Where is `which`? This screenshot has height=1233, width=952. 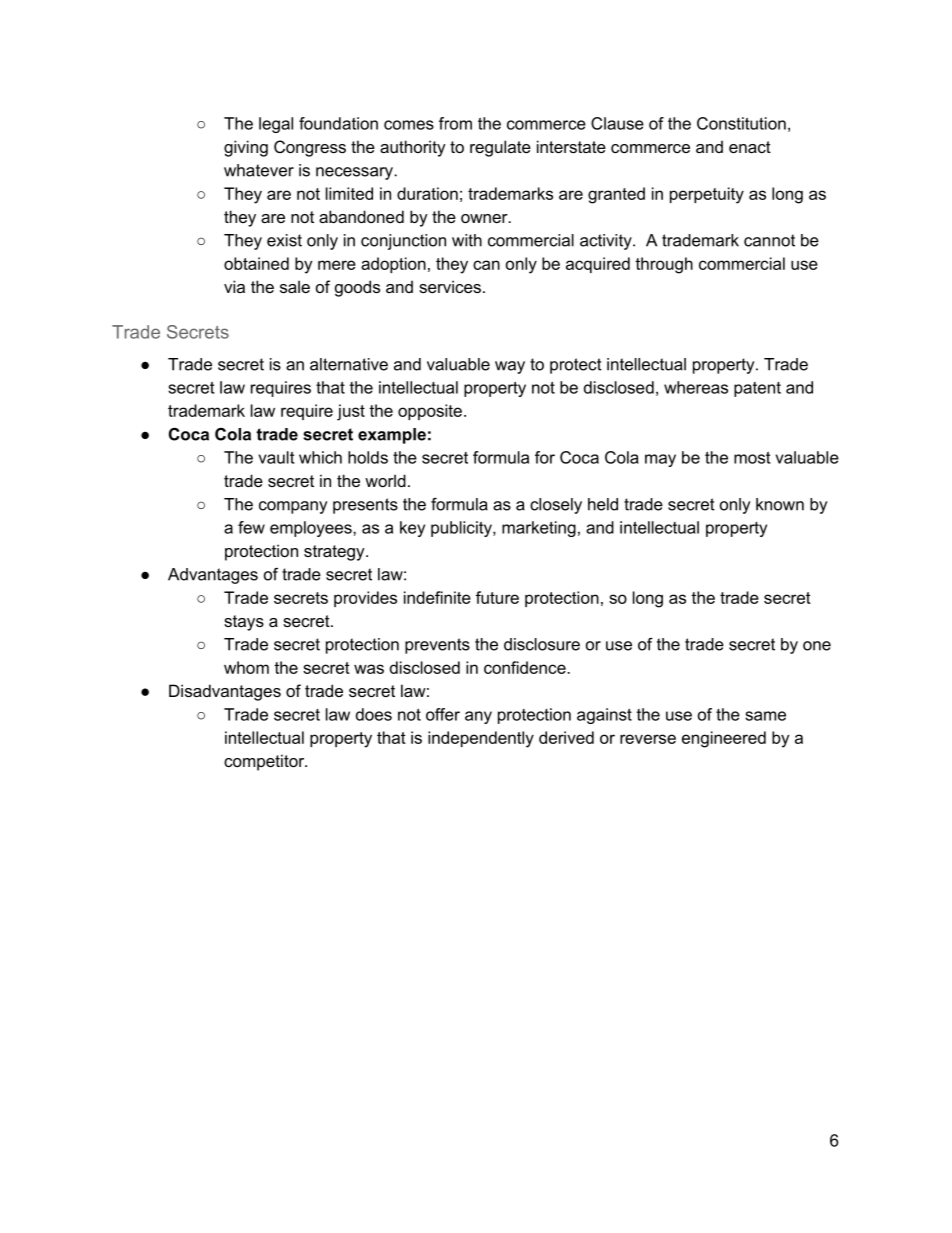
which is located at coordinates (320, 457).
